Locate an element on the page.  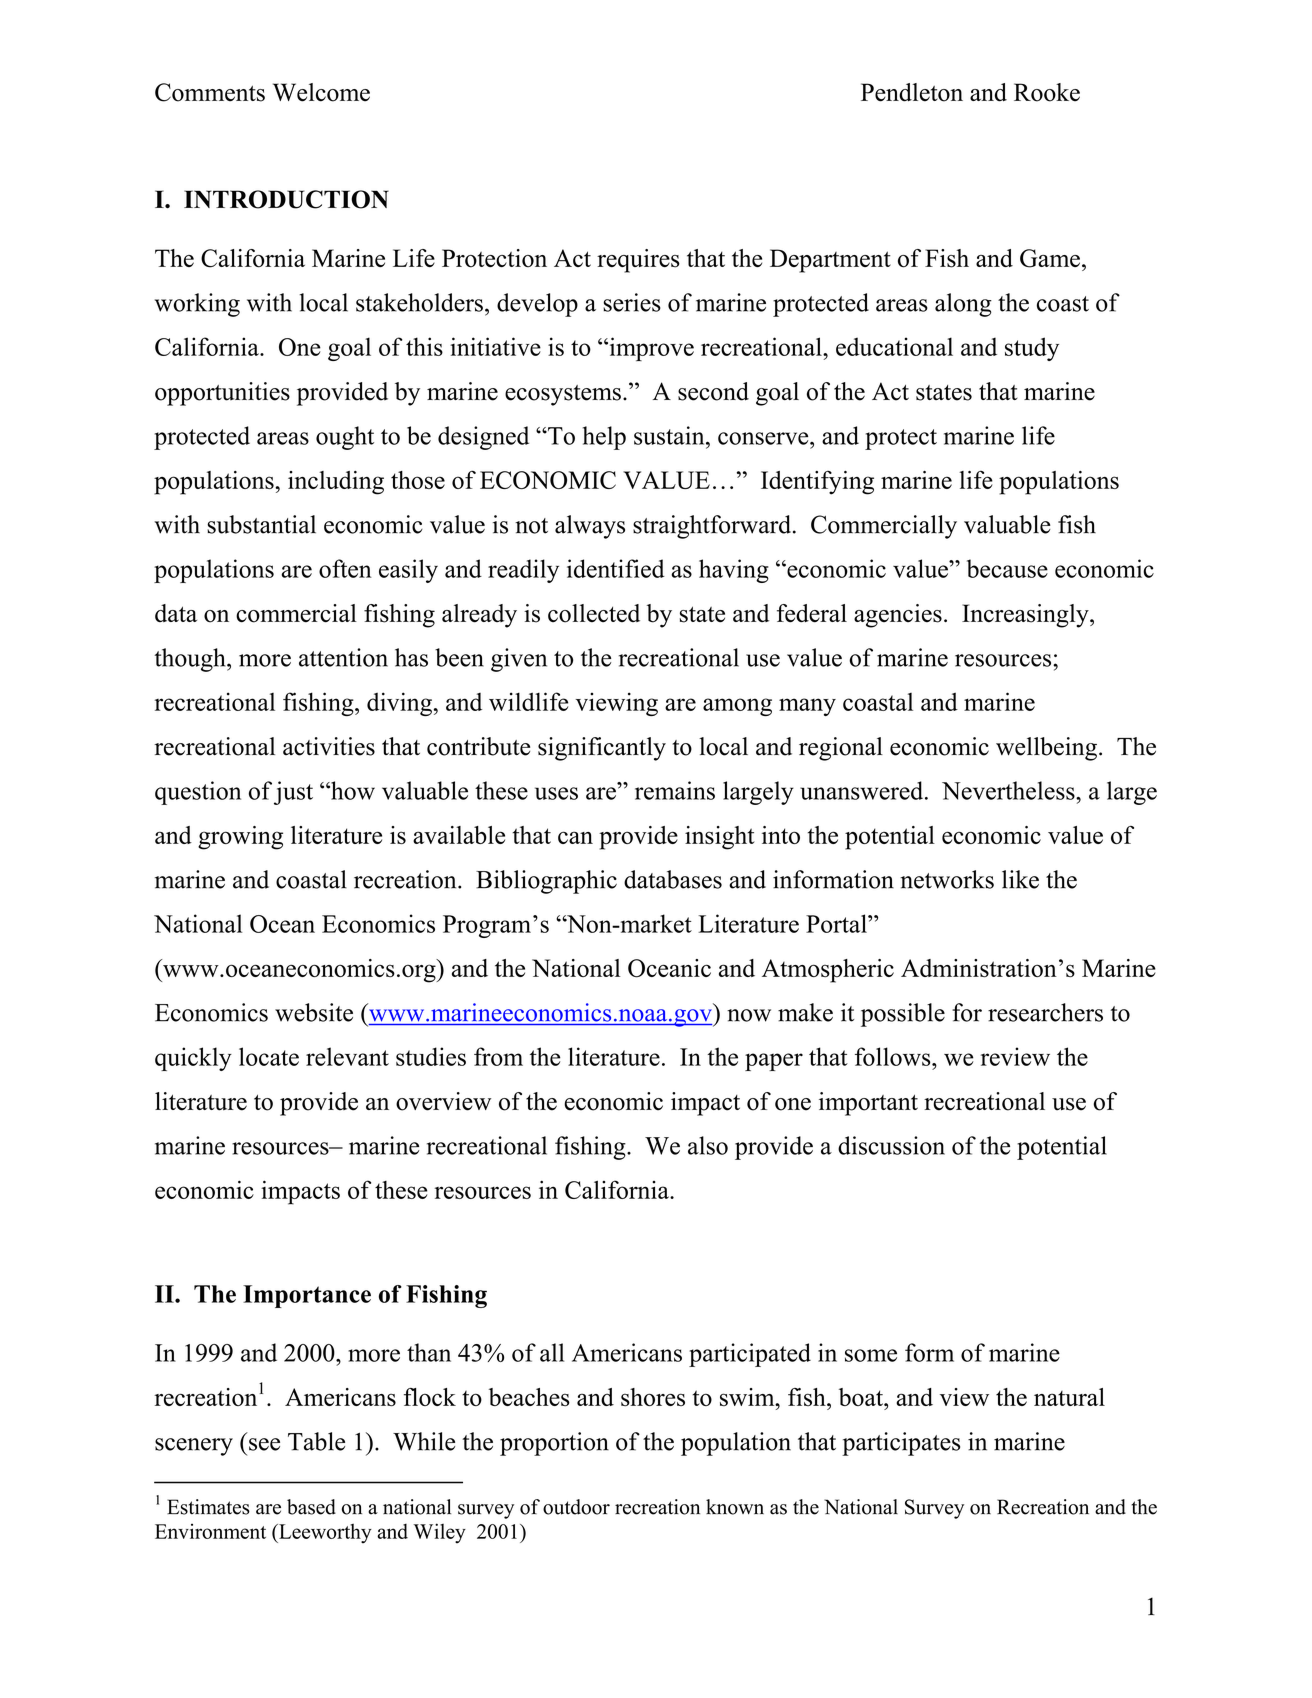
just is located at coordinates (293, 793).
